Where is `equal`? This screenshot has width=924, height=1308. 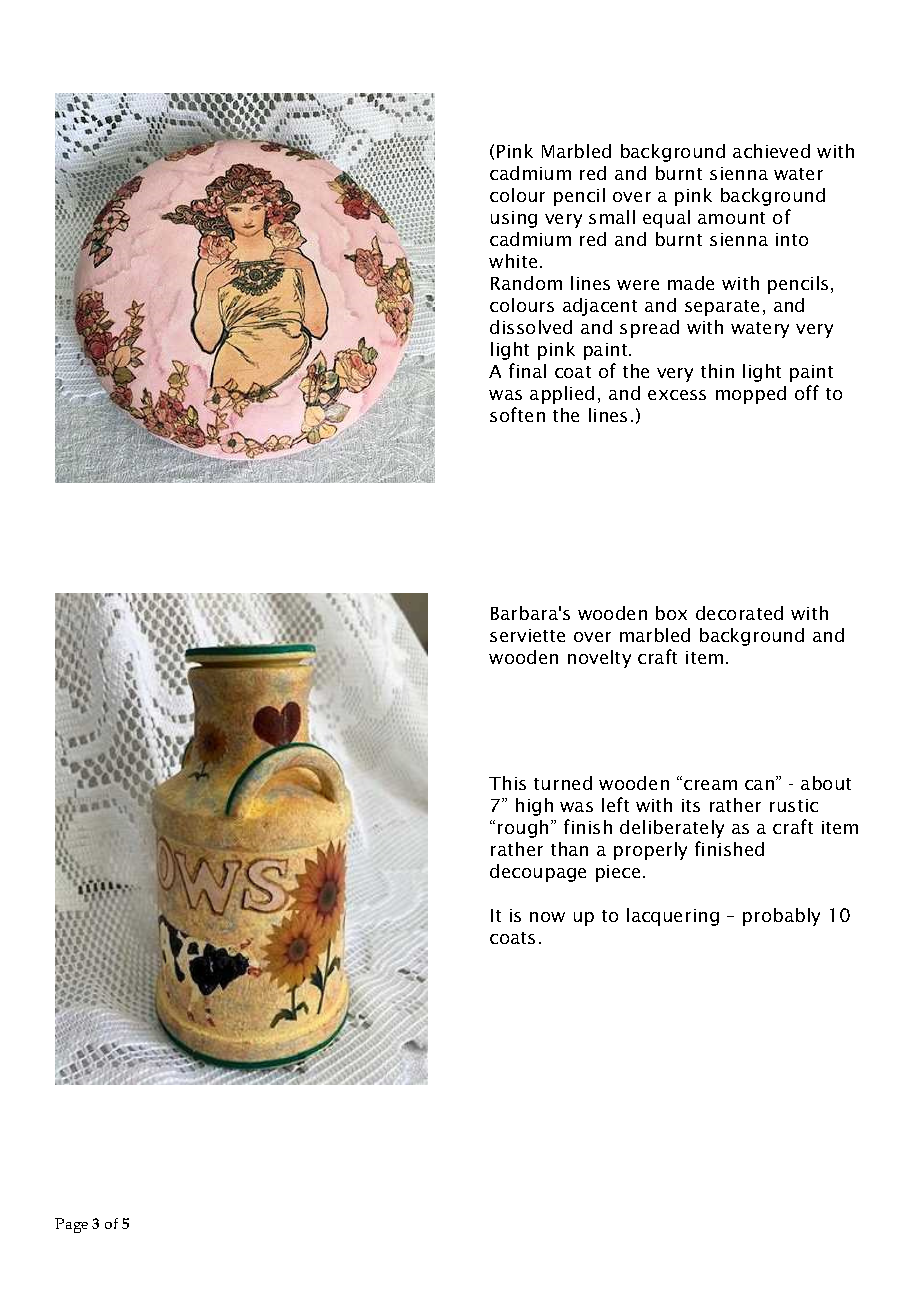 equal is located at coordinates (666, 219).
